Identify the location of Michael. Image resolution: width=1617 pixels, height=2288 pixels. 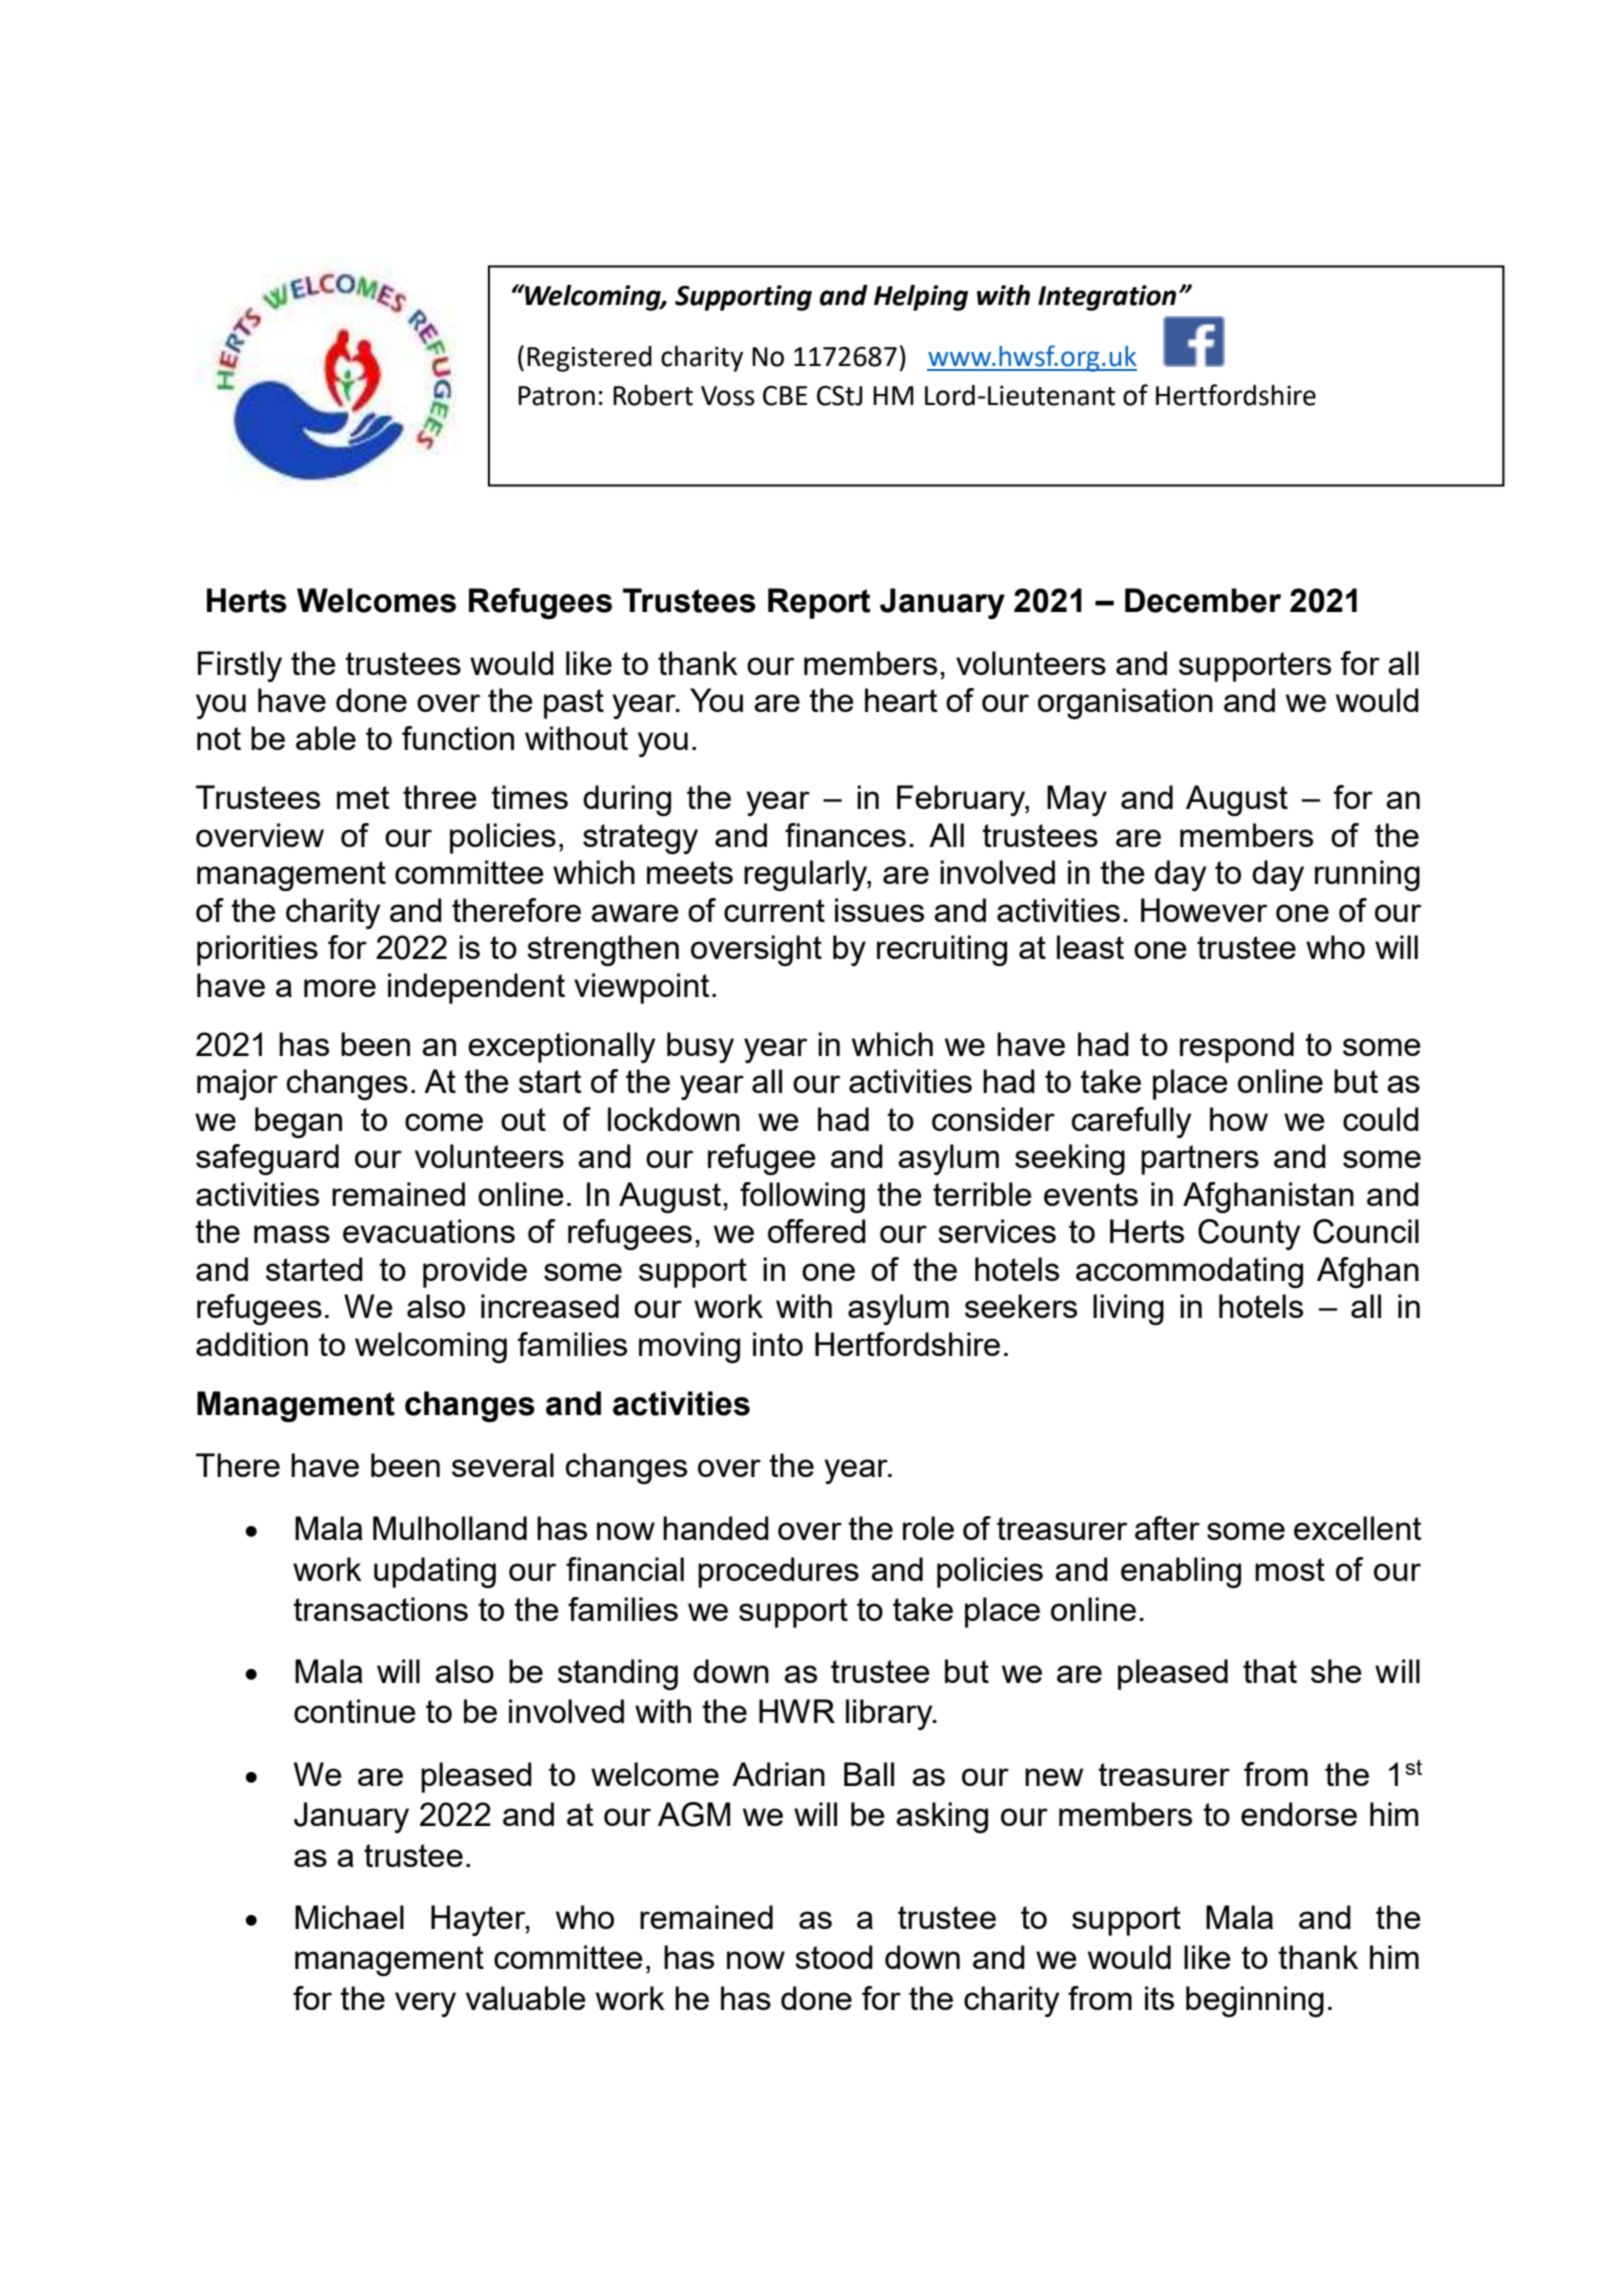
(349, 1917).
